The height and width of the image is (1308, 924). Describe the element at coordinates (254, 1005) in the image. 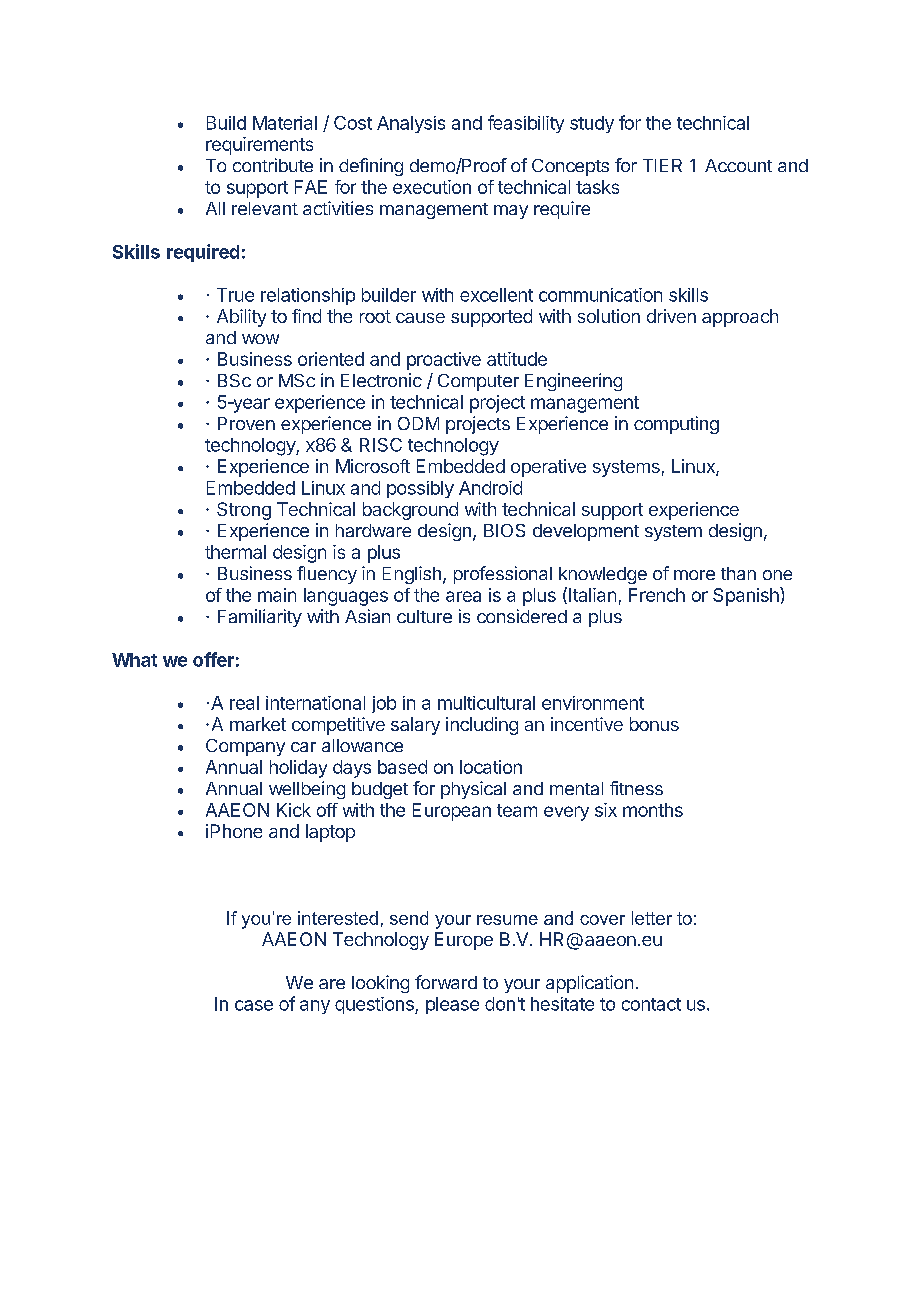

I see `case` at that location.
